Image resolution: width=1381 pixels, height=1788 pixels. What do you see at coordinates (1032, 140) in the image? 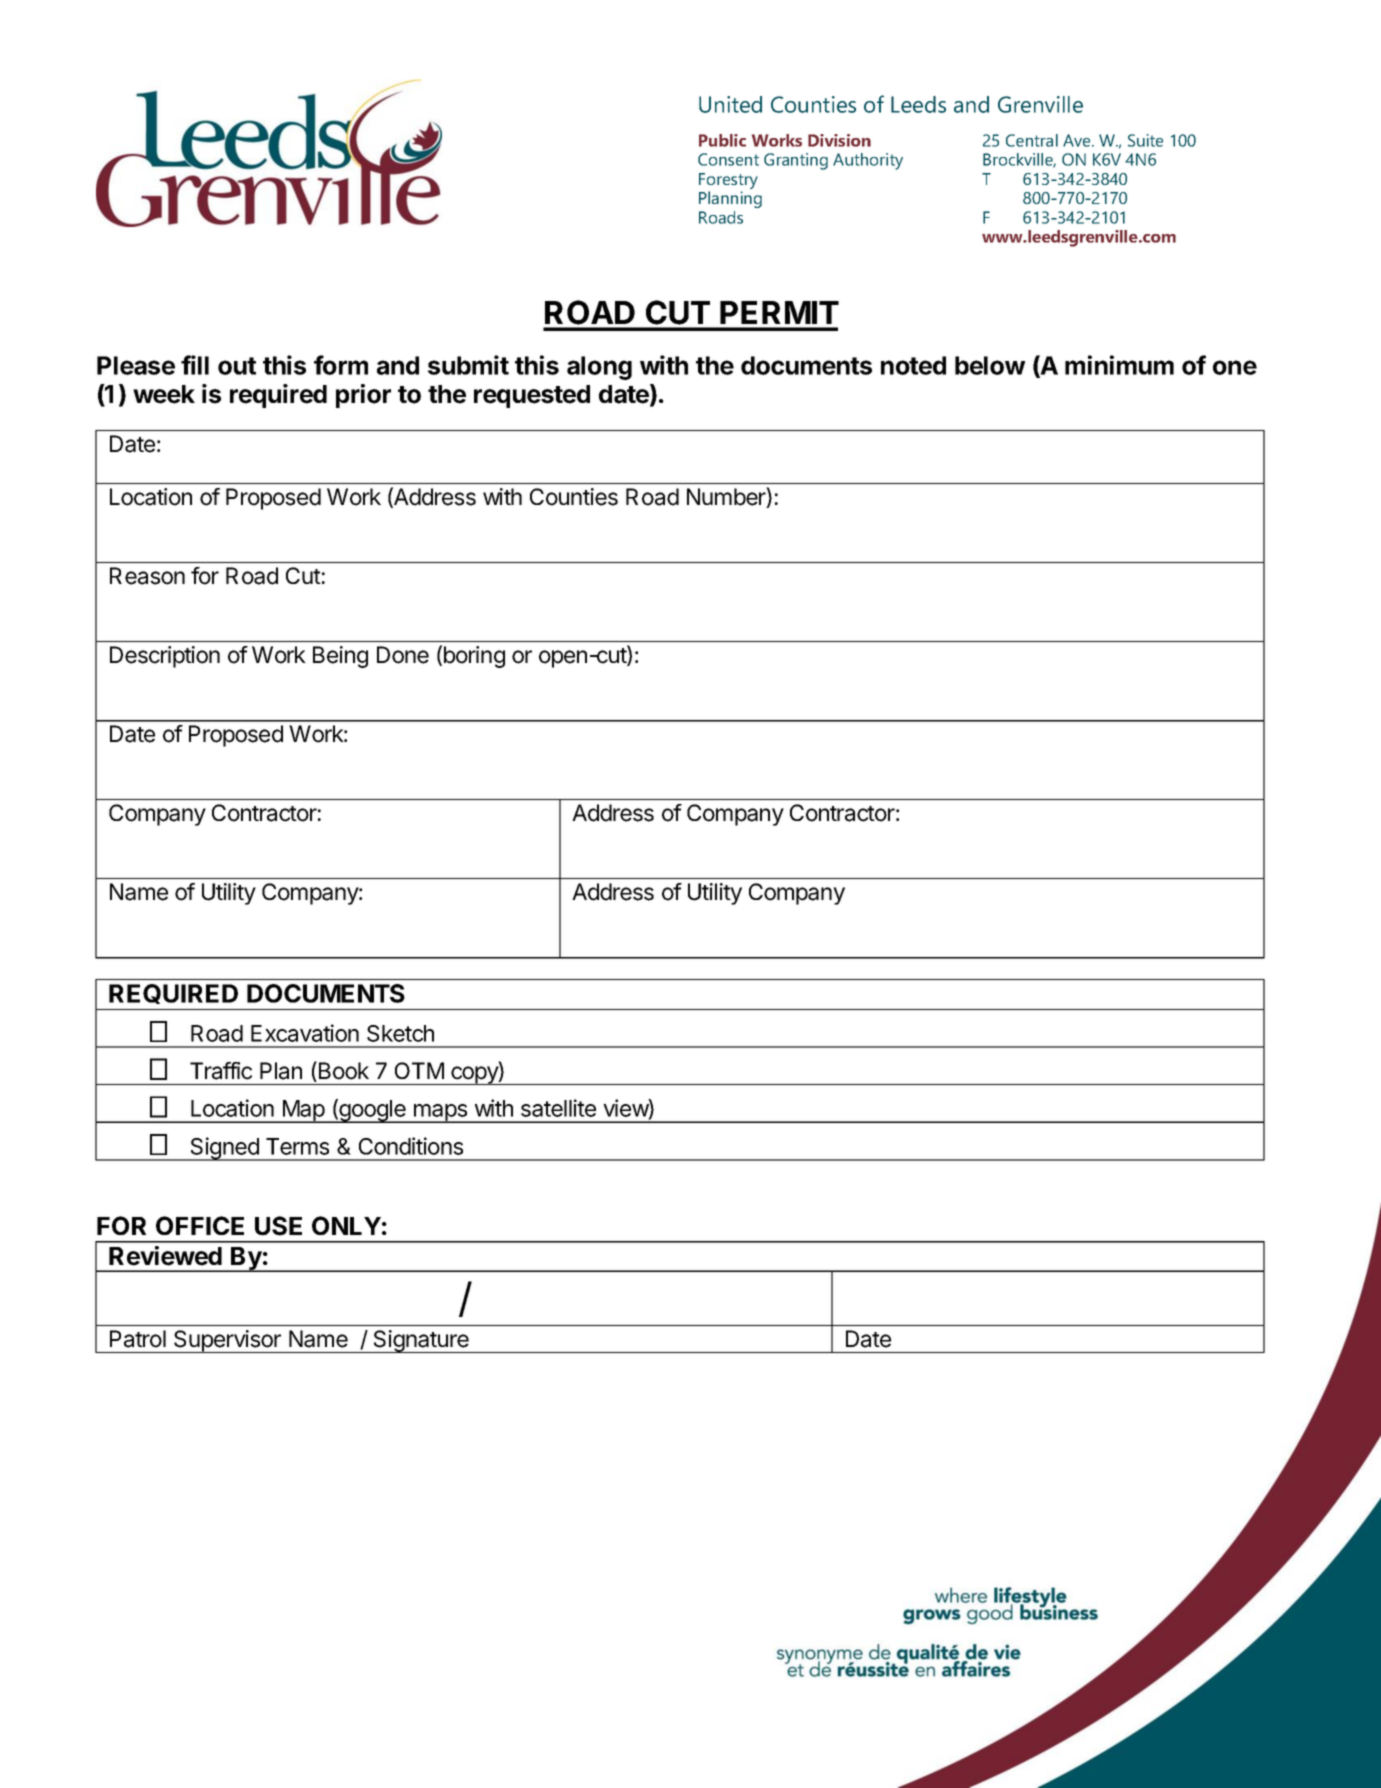
I see `Central` at bounding box center [1032, 140].
